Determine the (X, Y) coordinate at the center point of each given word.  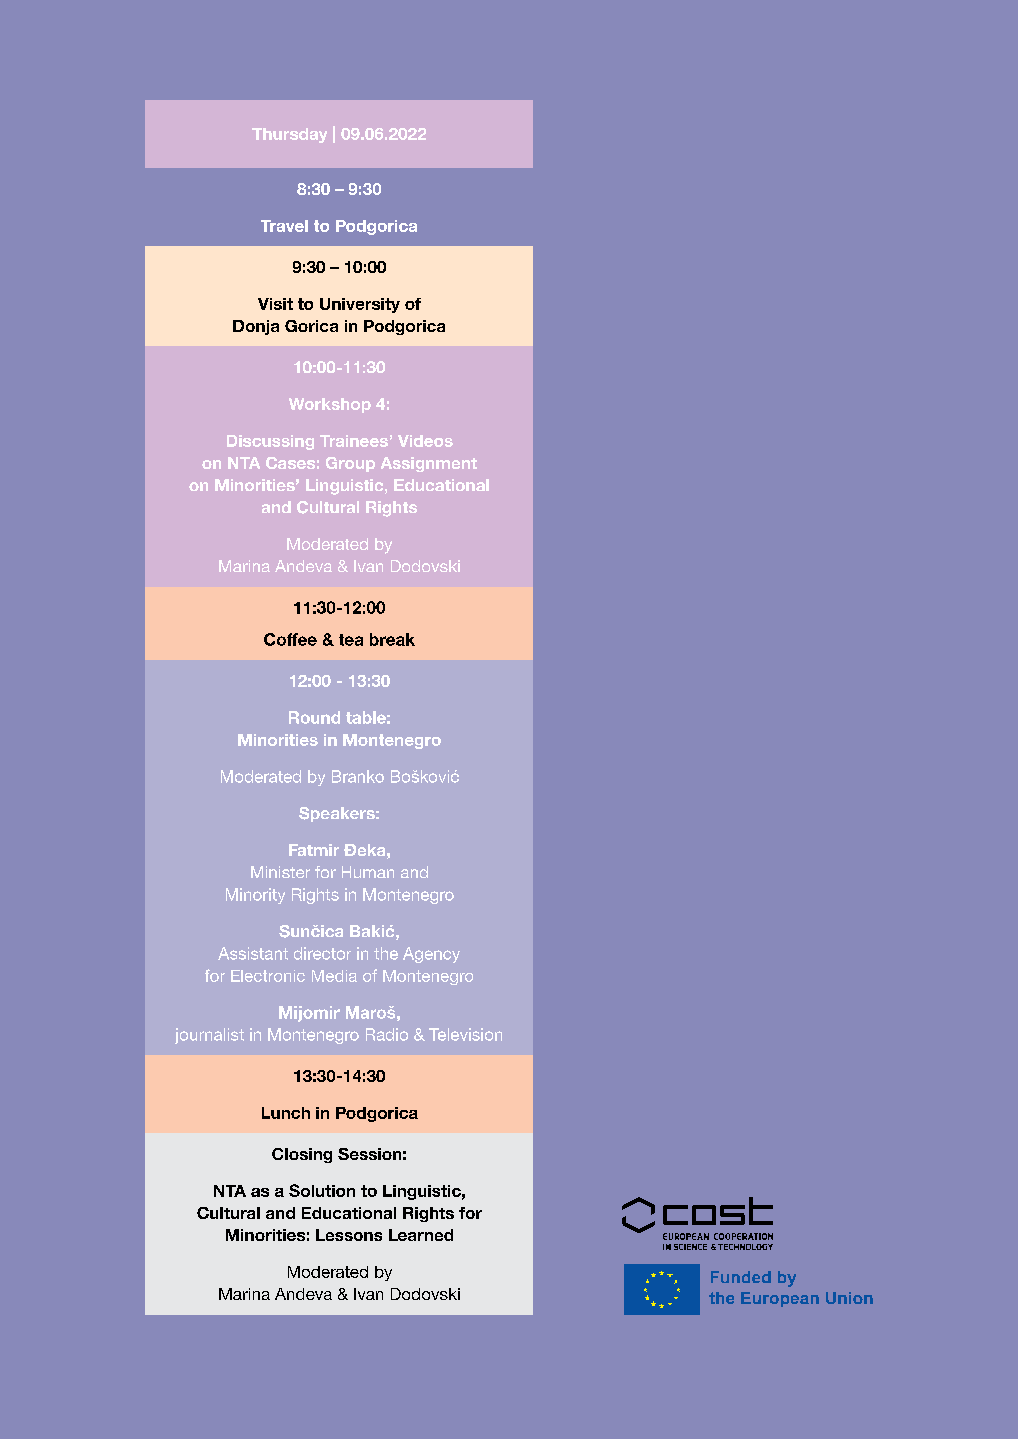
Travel (284, 226)
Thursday (289, 135)
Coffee (290, 639)
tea (351, 640)
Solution (322, 1190)
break (392, 639)
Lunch (286, 1113)
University (360, 305)
